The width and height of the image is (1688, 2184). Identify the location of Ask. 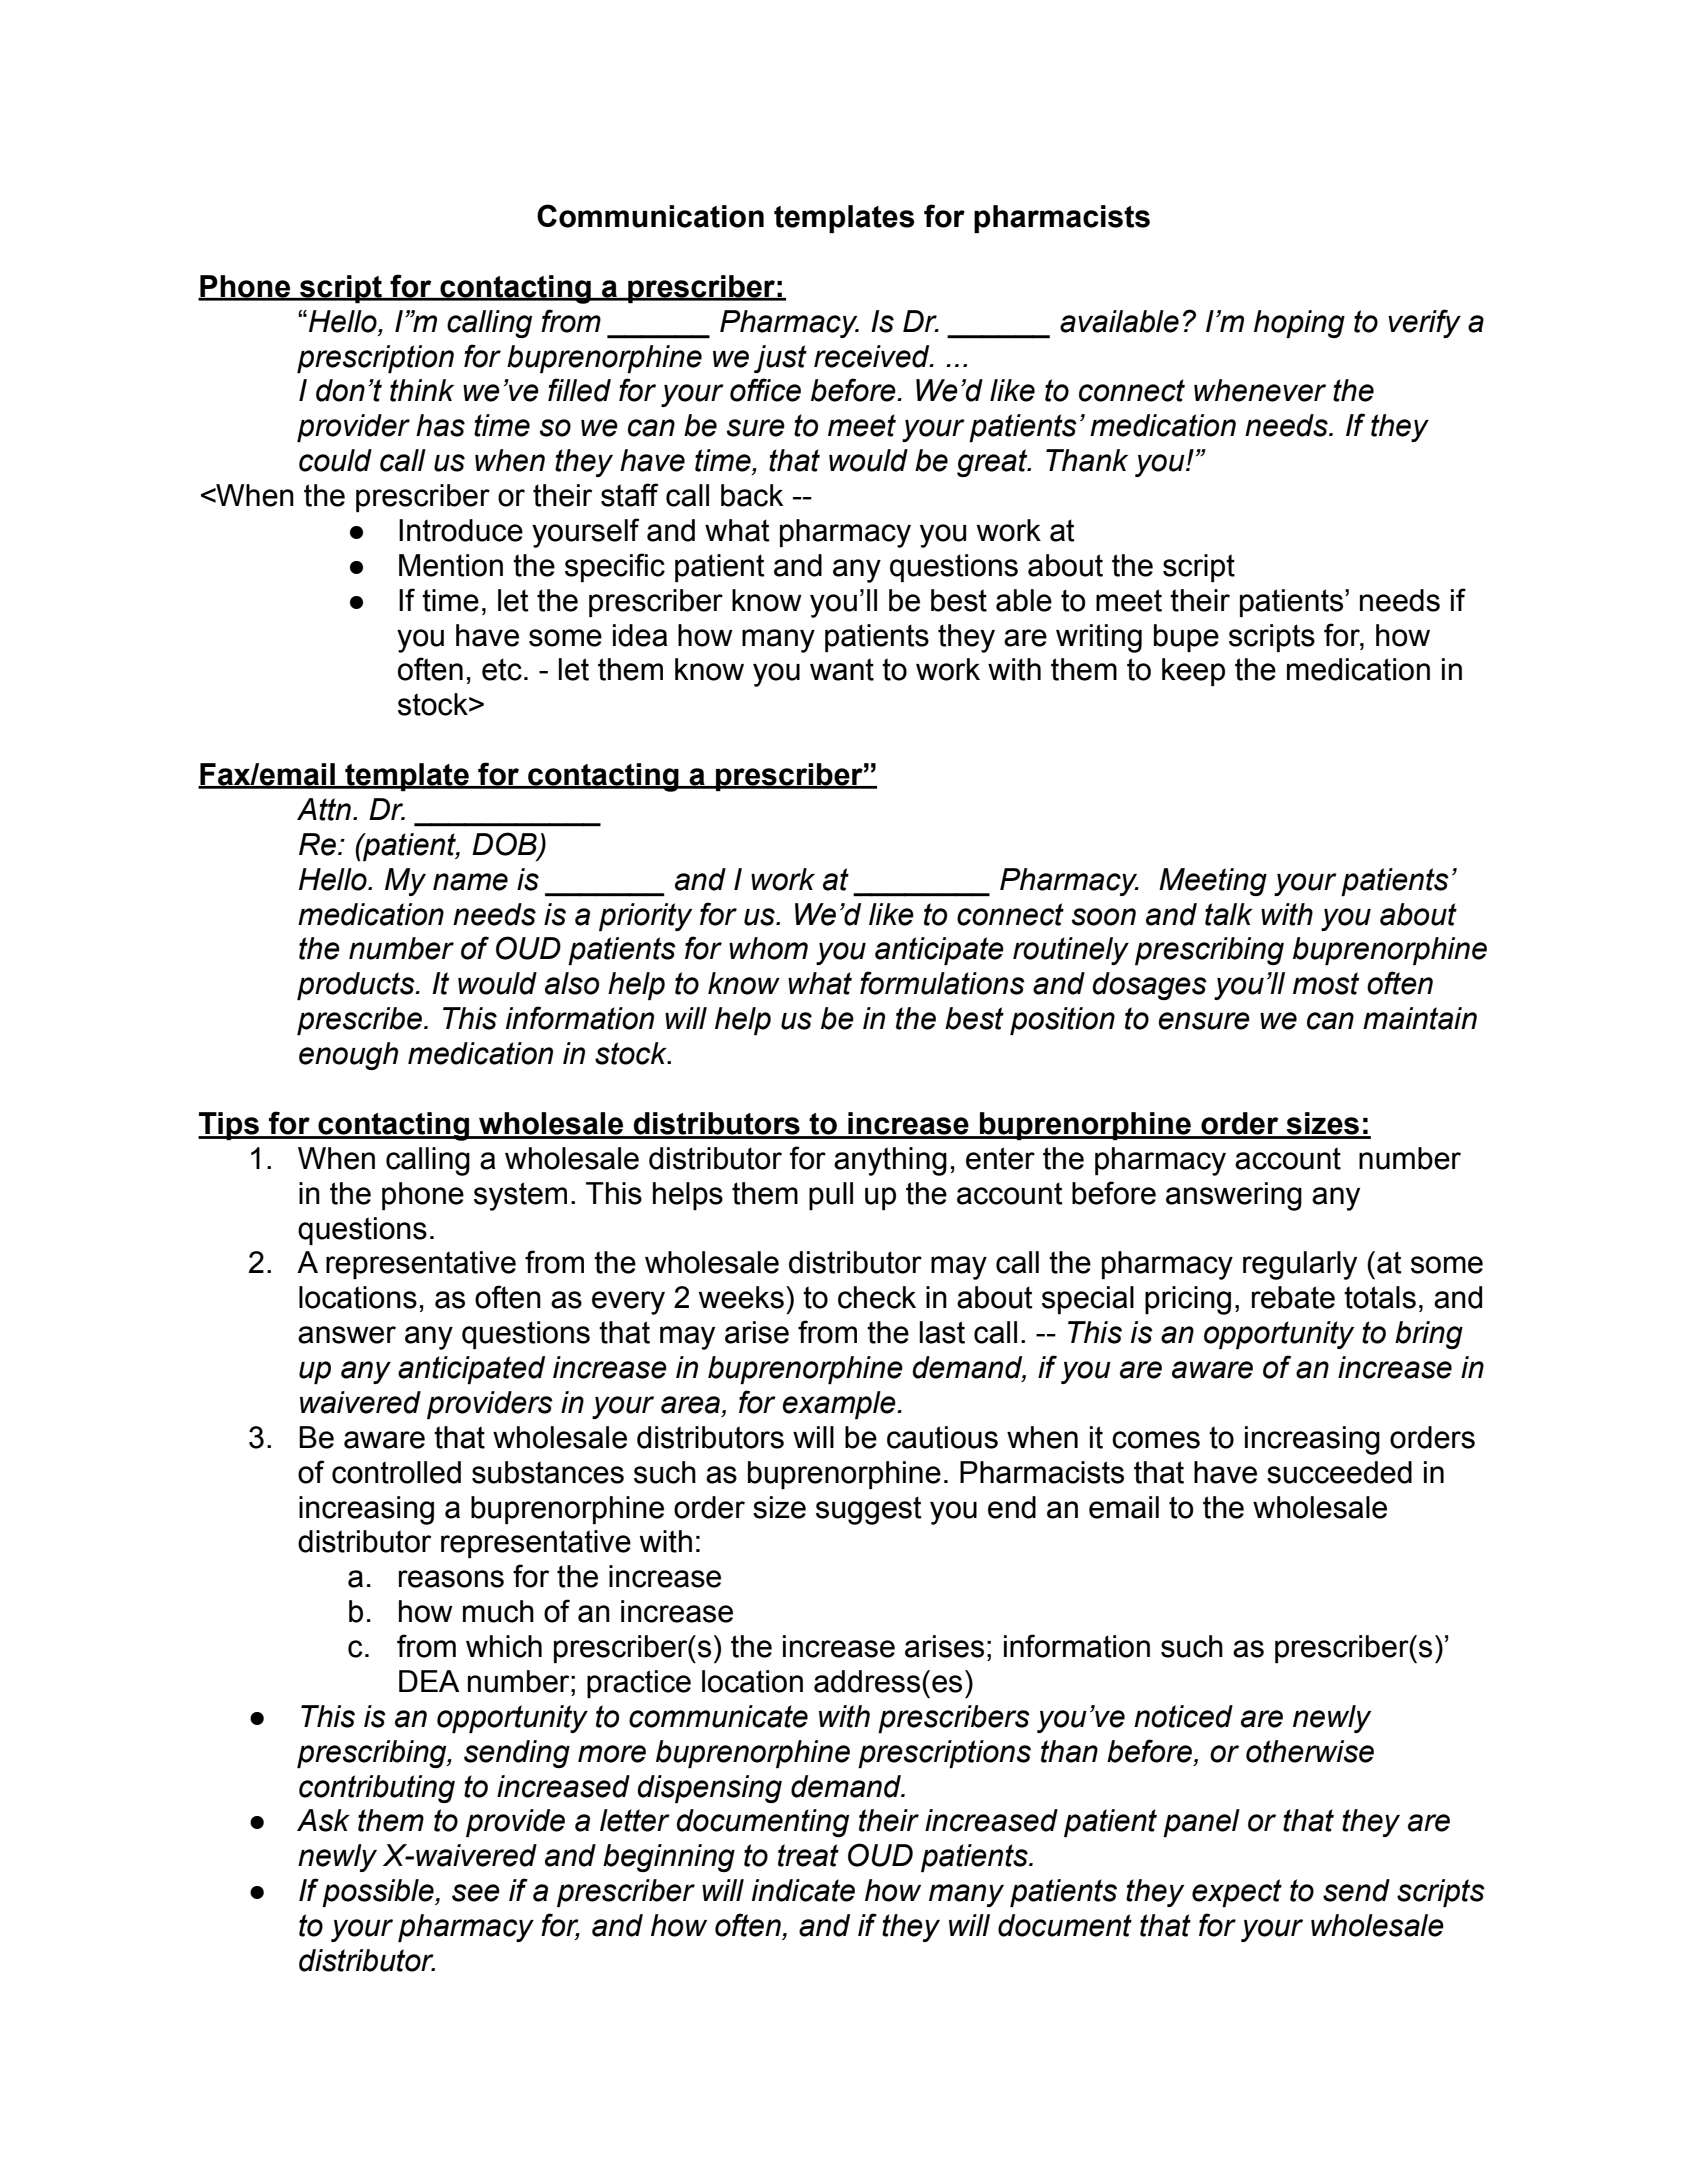
(323, 1820).
